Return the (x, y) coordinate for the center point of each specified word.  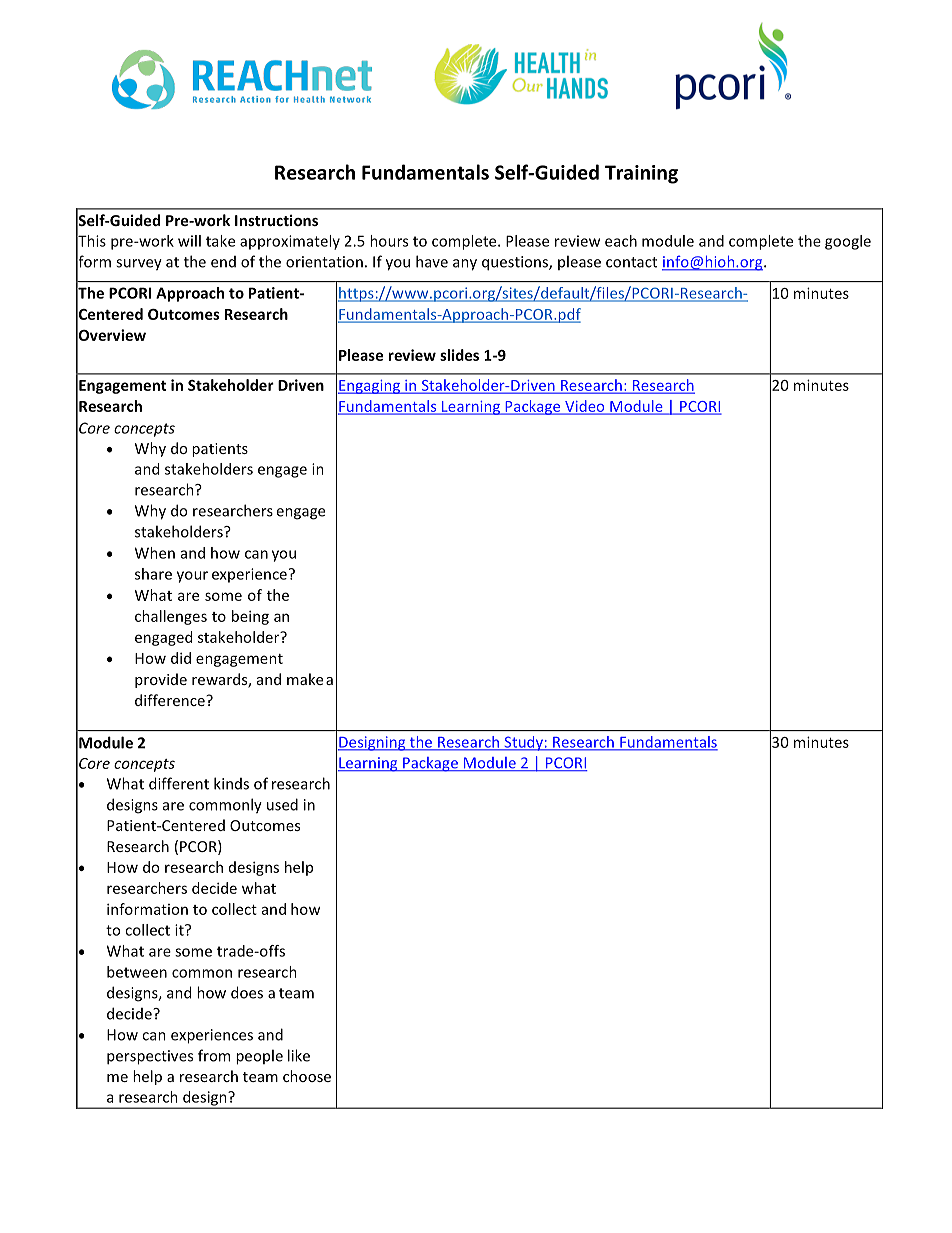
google (848, 242)
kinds (231, 783)
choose (307, 1076)
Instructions (276, 220)
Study (523, 743)
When (155, 553)
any (465, 265)
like (299, 1055)
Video (585, 407)
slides (459, 355)
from (214, 1055)
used (282, 804)
